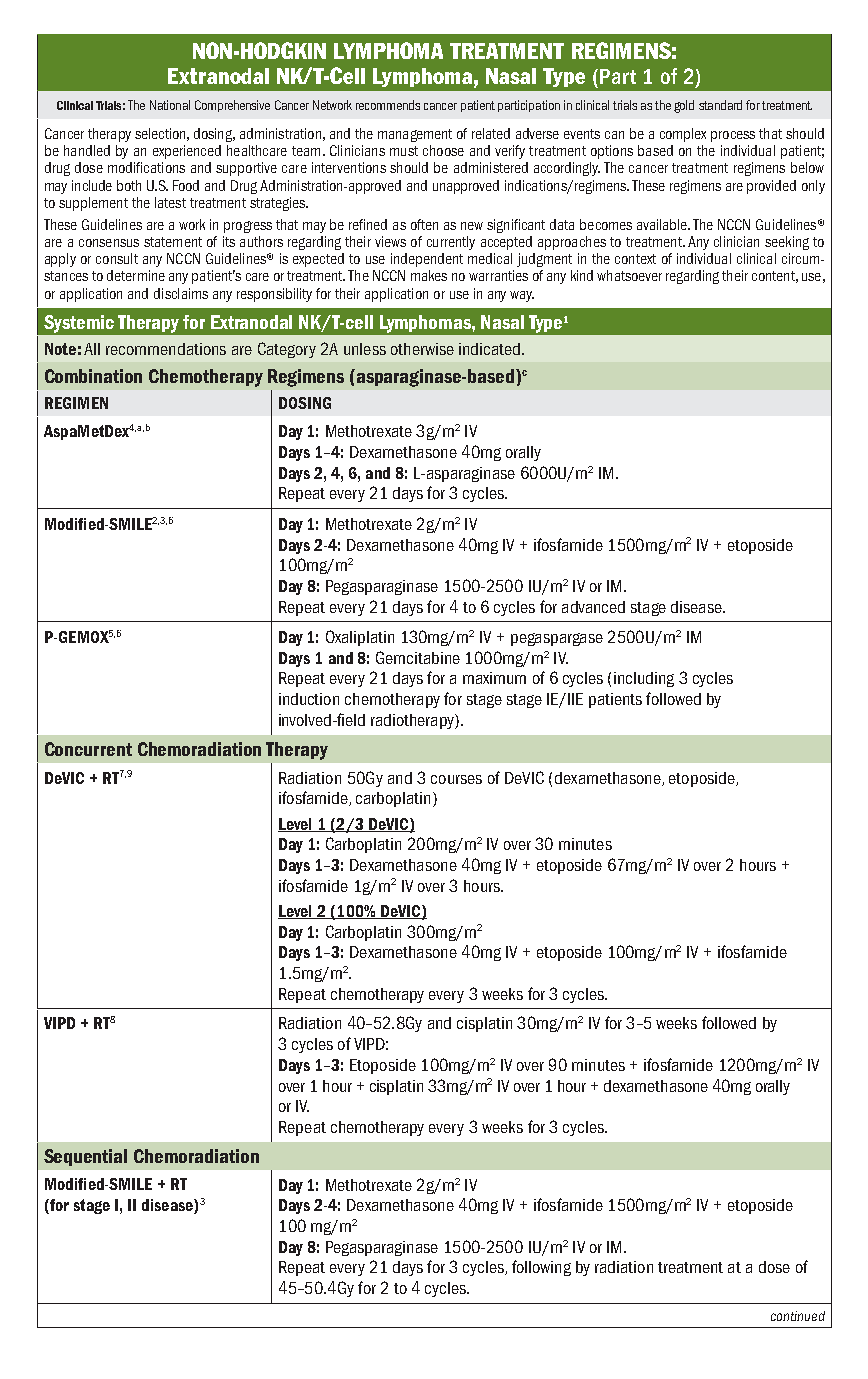  What do you see at coordinates (146, 167) in the page?
I see `modifications` at bounding box center [146, 167].
